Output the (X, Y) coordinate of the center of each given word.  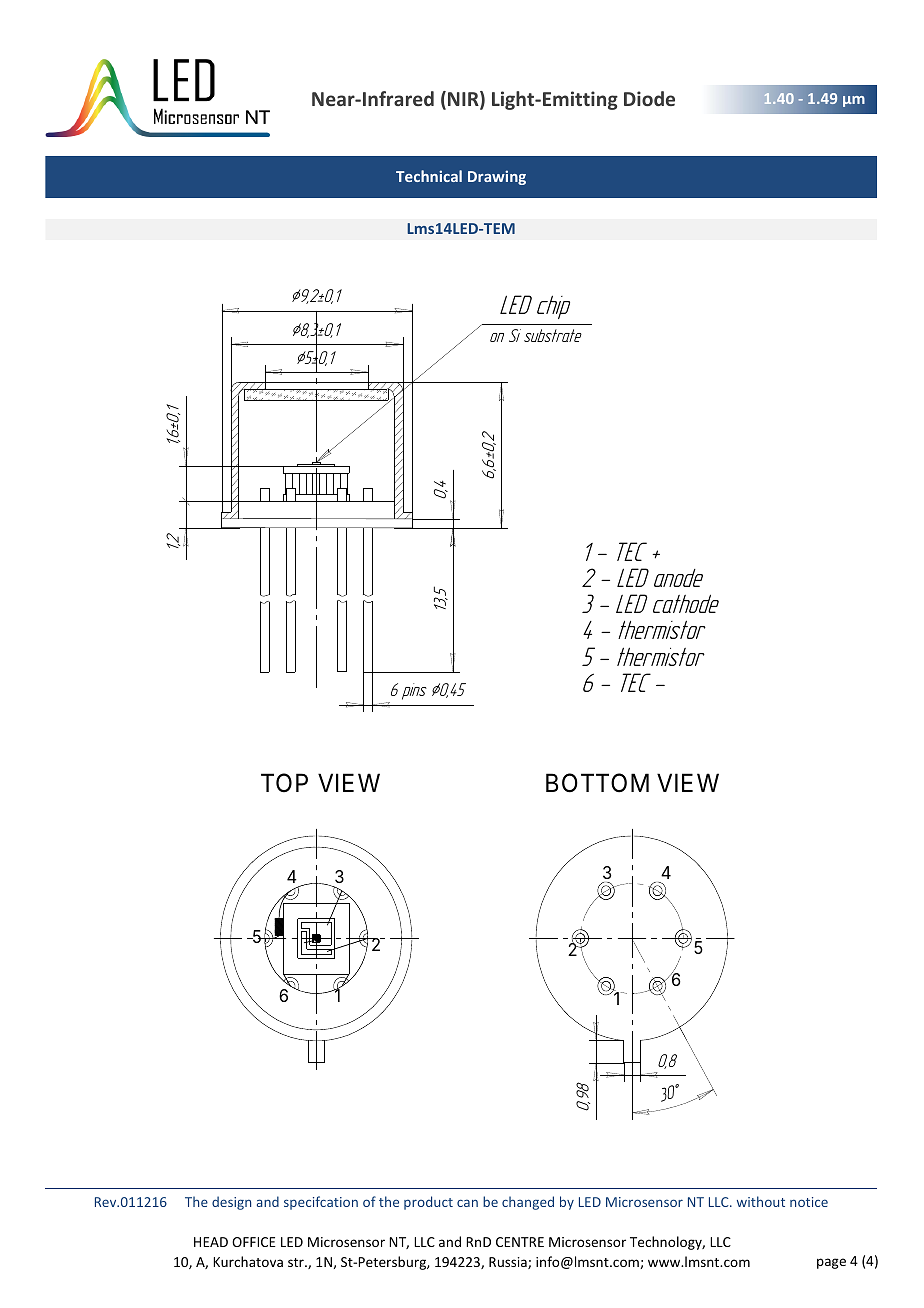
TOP (284, 783)
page (831, 1263)
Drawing (497, 177)
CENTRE (520, 1242)
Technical (429, 176)
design (231, 1203)
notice (809, 1202)
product (428, 1203)
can (467, 1203)
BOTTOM (597, 783)
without (761, 1201)
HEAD (211, 1242)
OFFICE (254, 1242)
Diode (649, 98)
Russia (509, 1263)
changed (528, 1203)
